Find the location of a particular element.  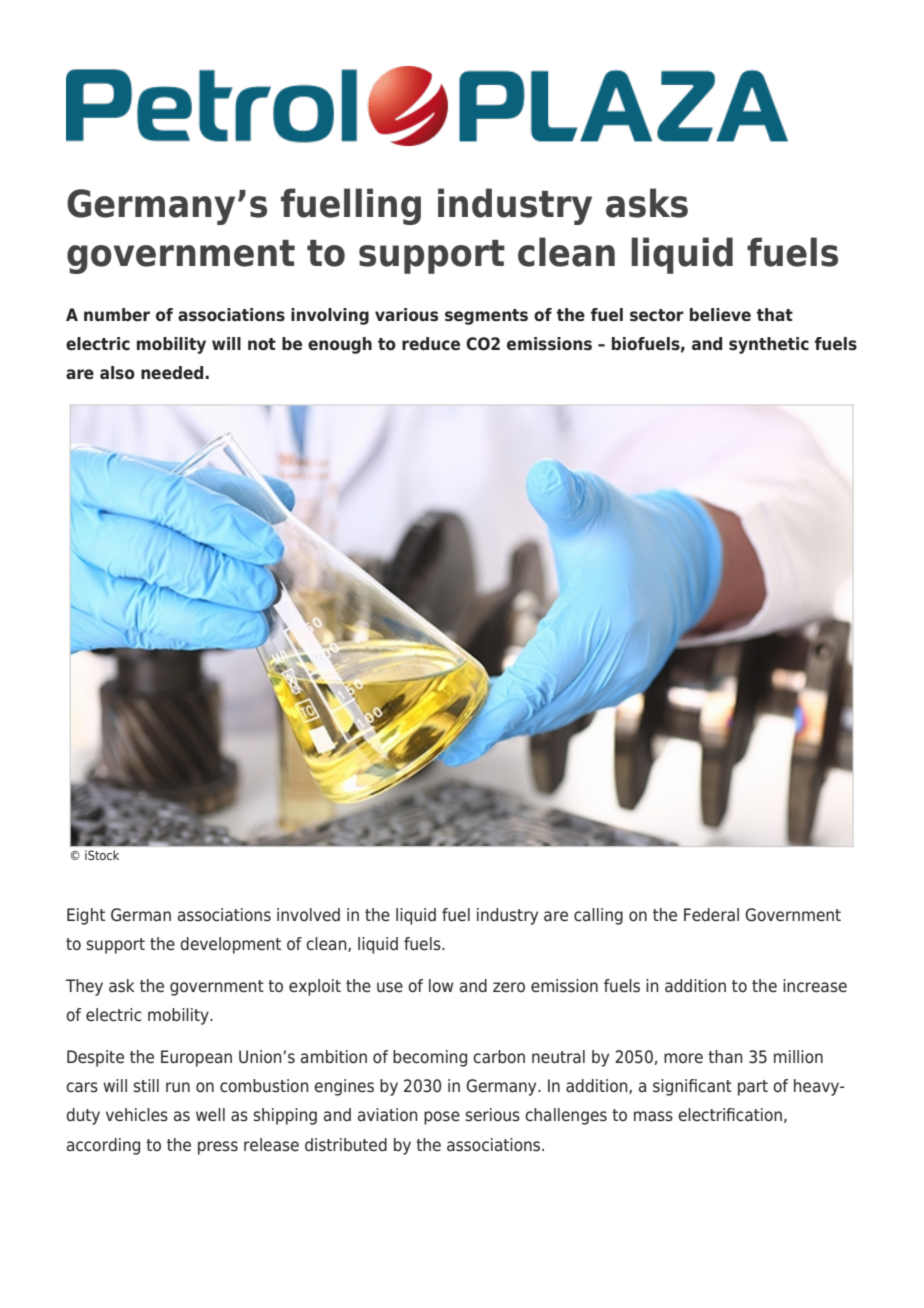

Eight is located at coordinates (86, 916).
